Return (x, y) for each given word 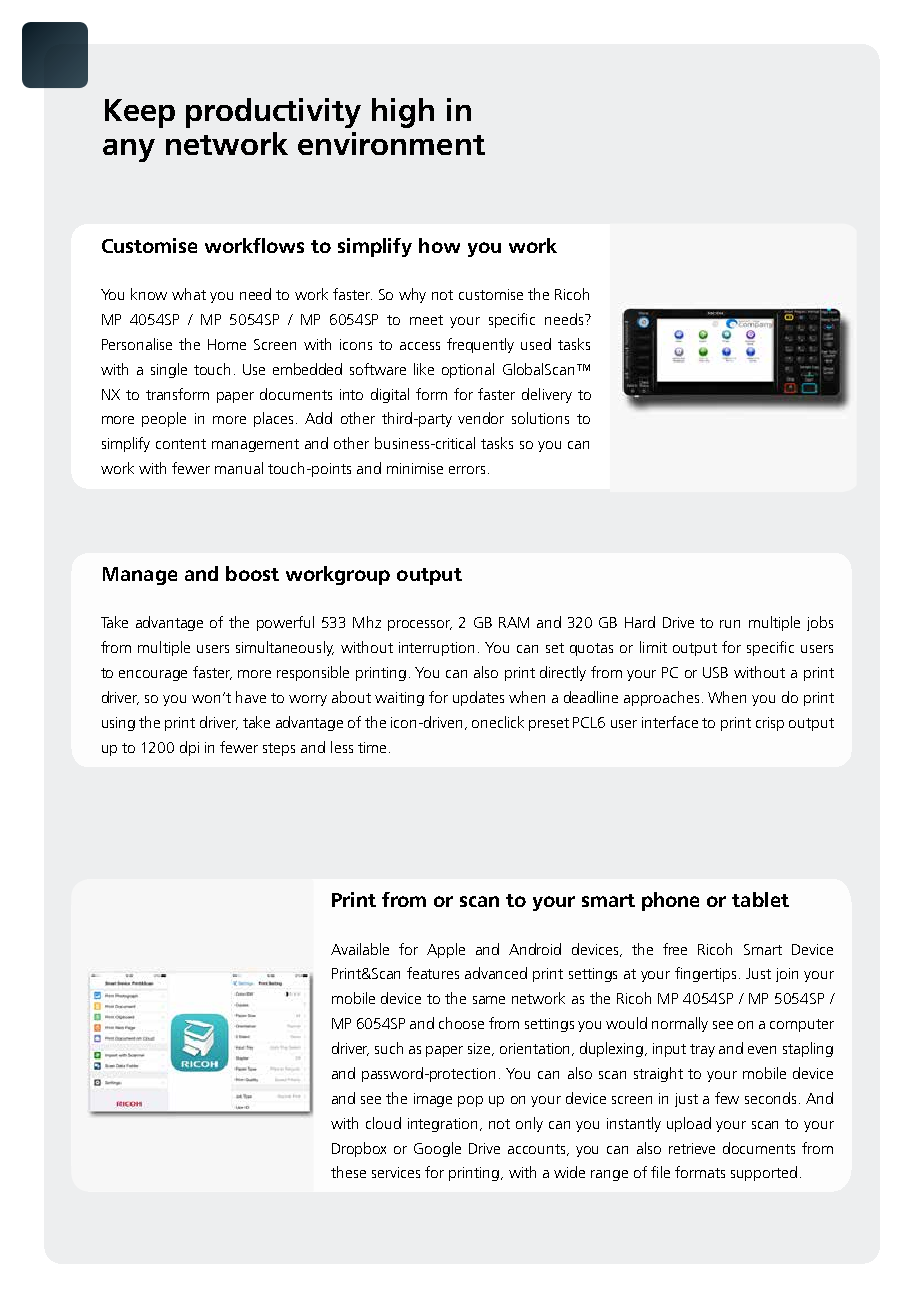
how (439, 245)
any (129, 150)
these (348, 1172)
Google (437, 1149)
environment (391, 143)
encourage (153, 675)
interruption (436, 649)
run (730, 624)
